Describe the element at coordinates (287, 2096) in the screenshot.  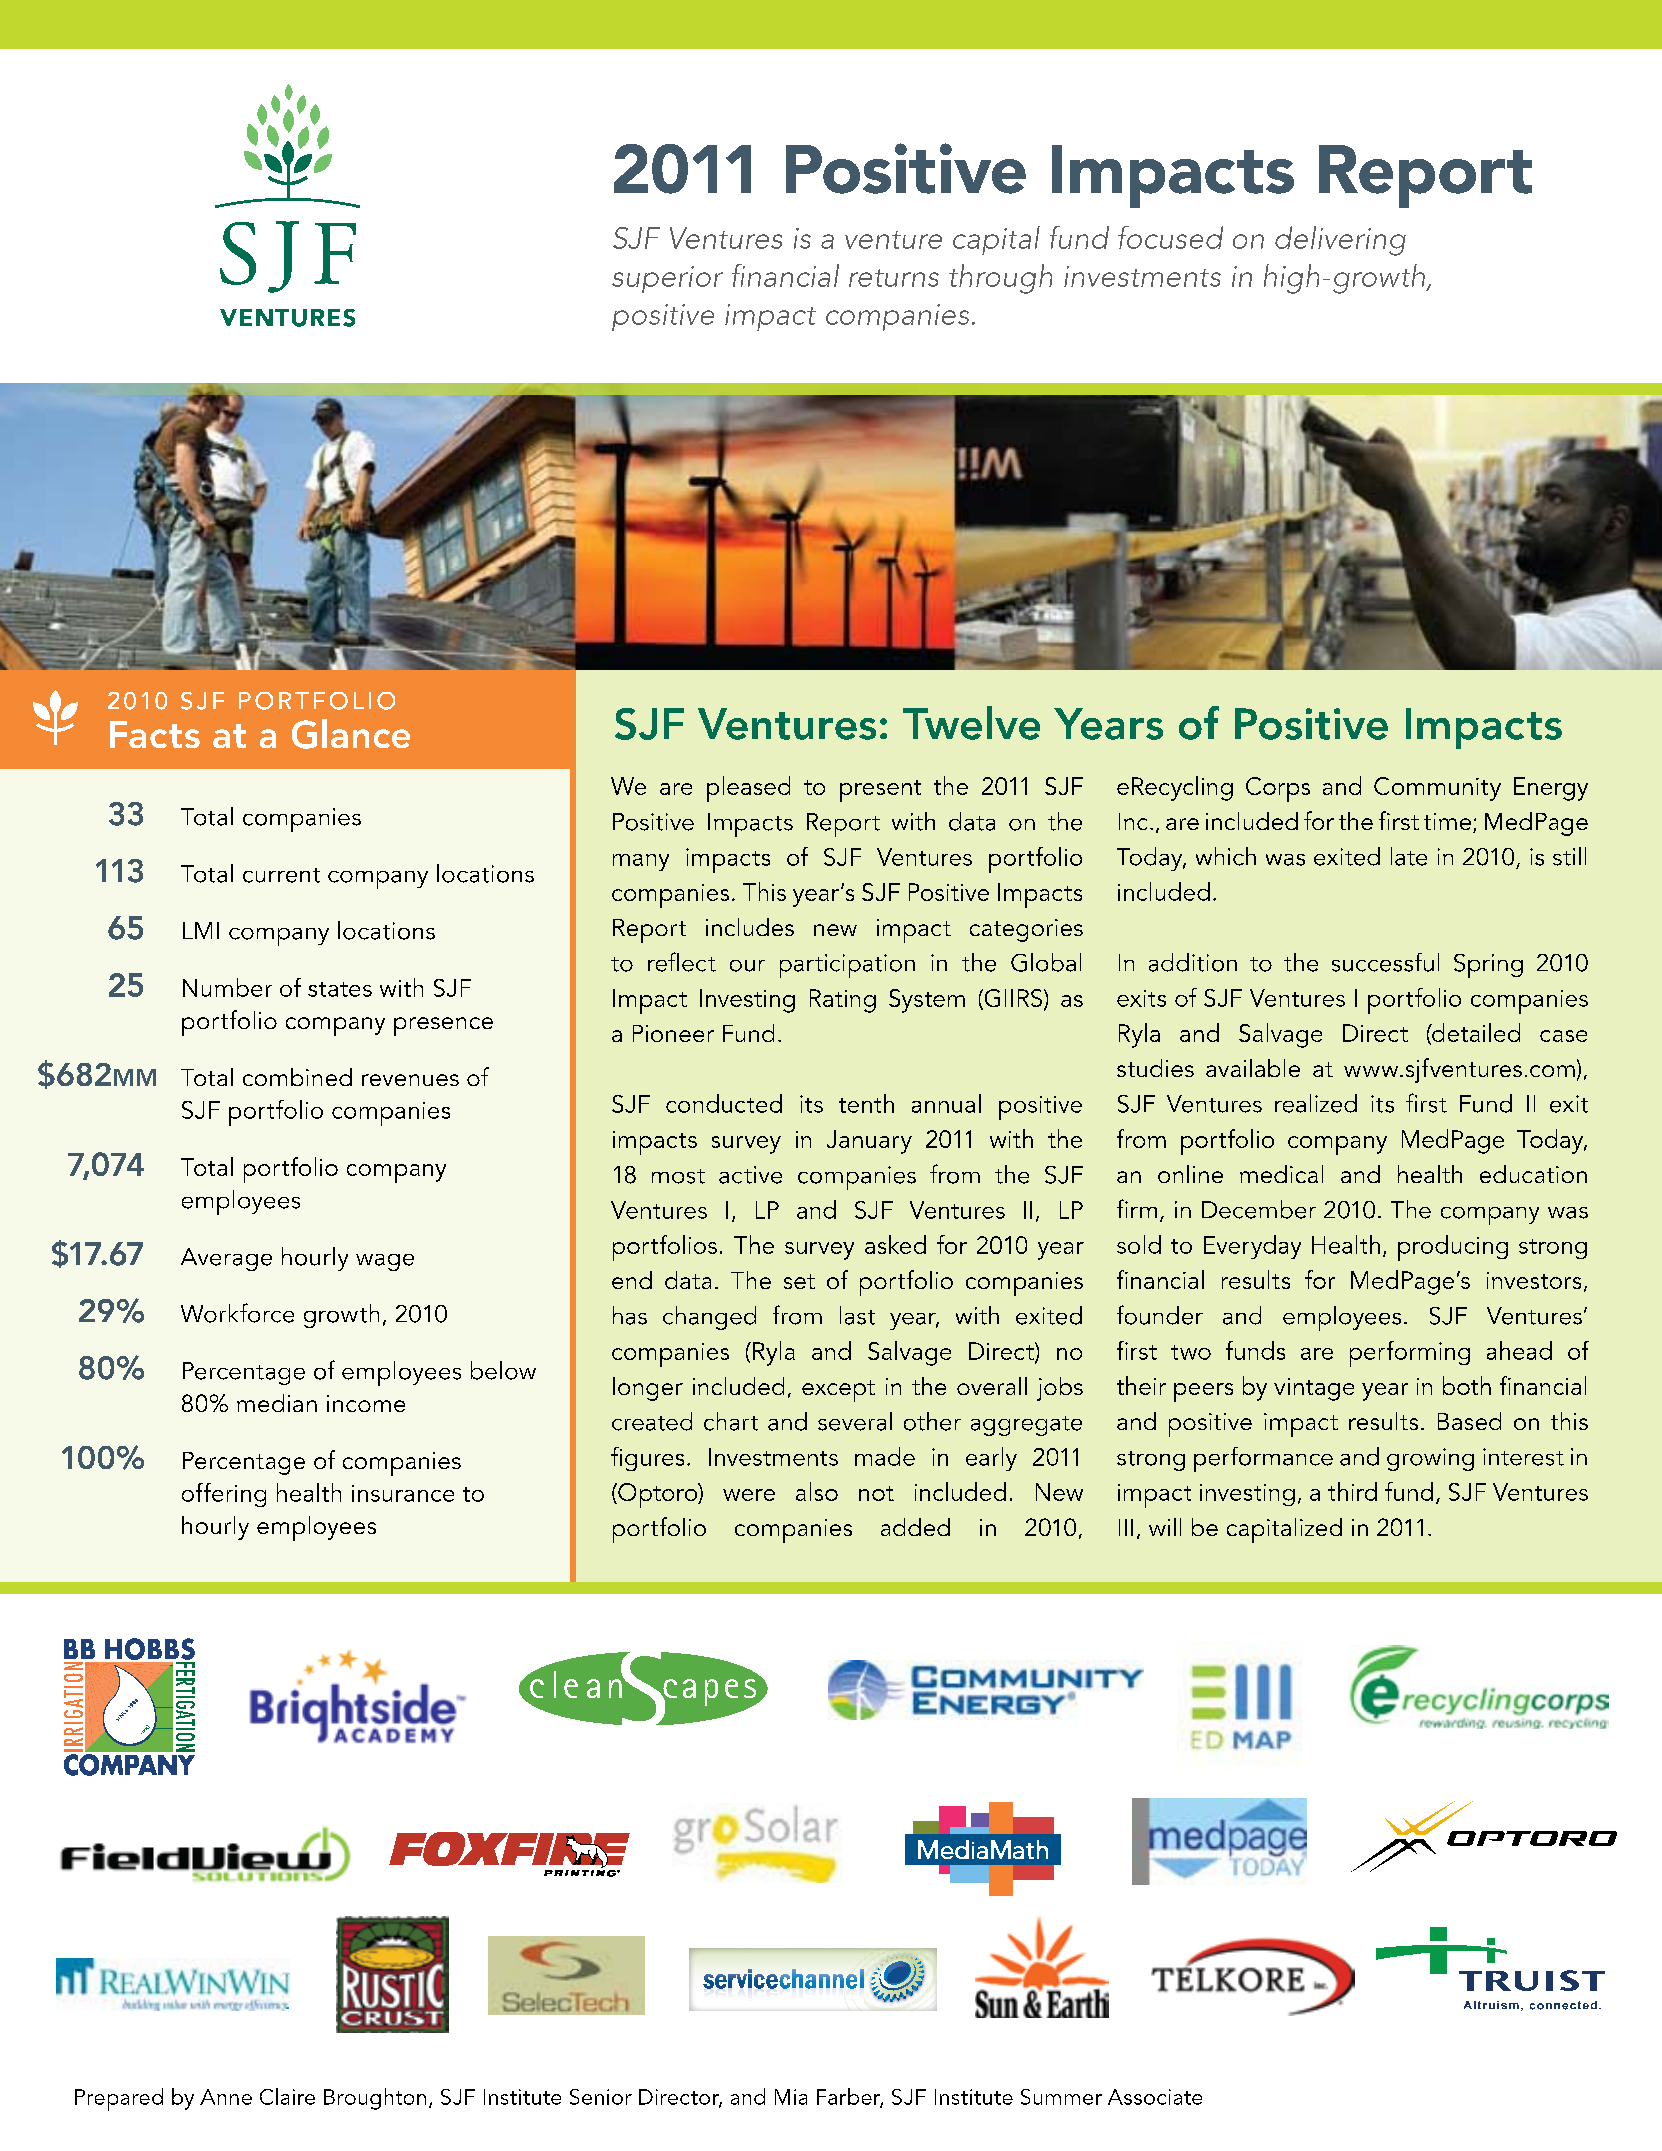
I see `Claire` at that location.
